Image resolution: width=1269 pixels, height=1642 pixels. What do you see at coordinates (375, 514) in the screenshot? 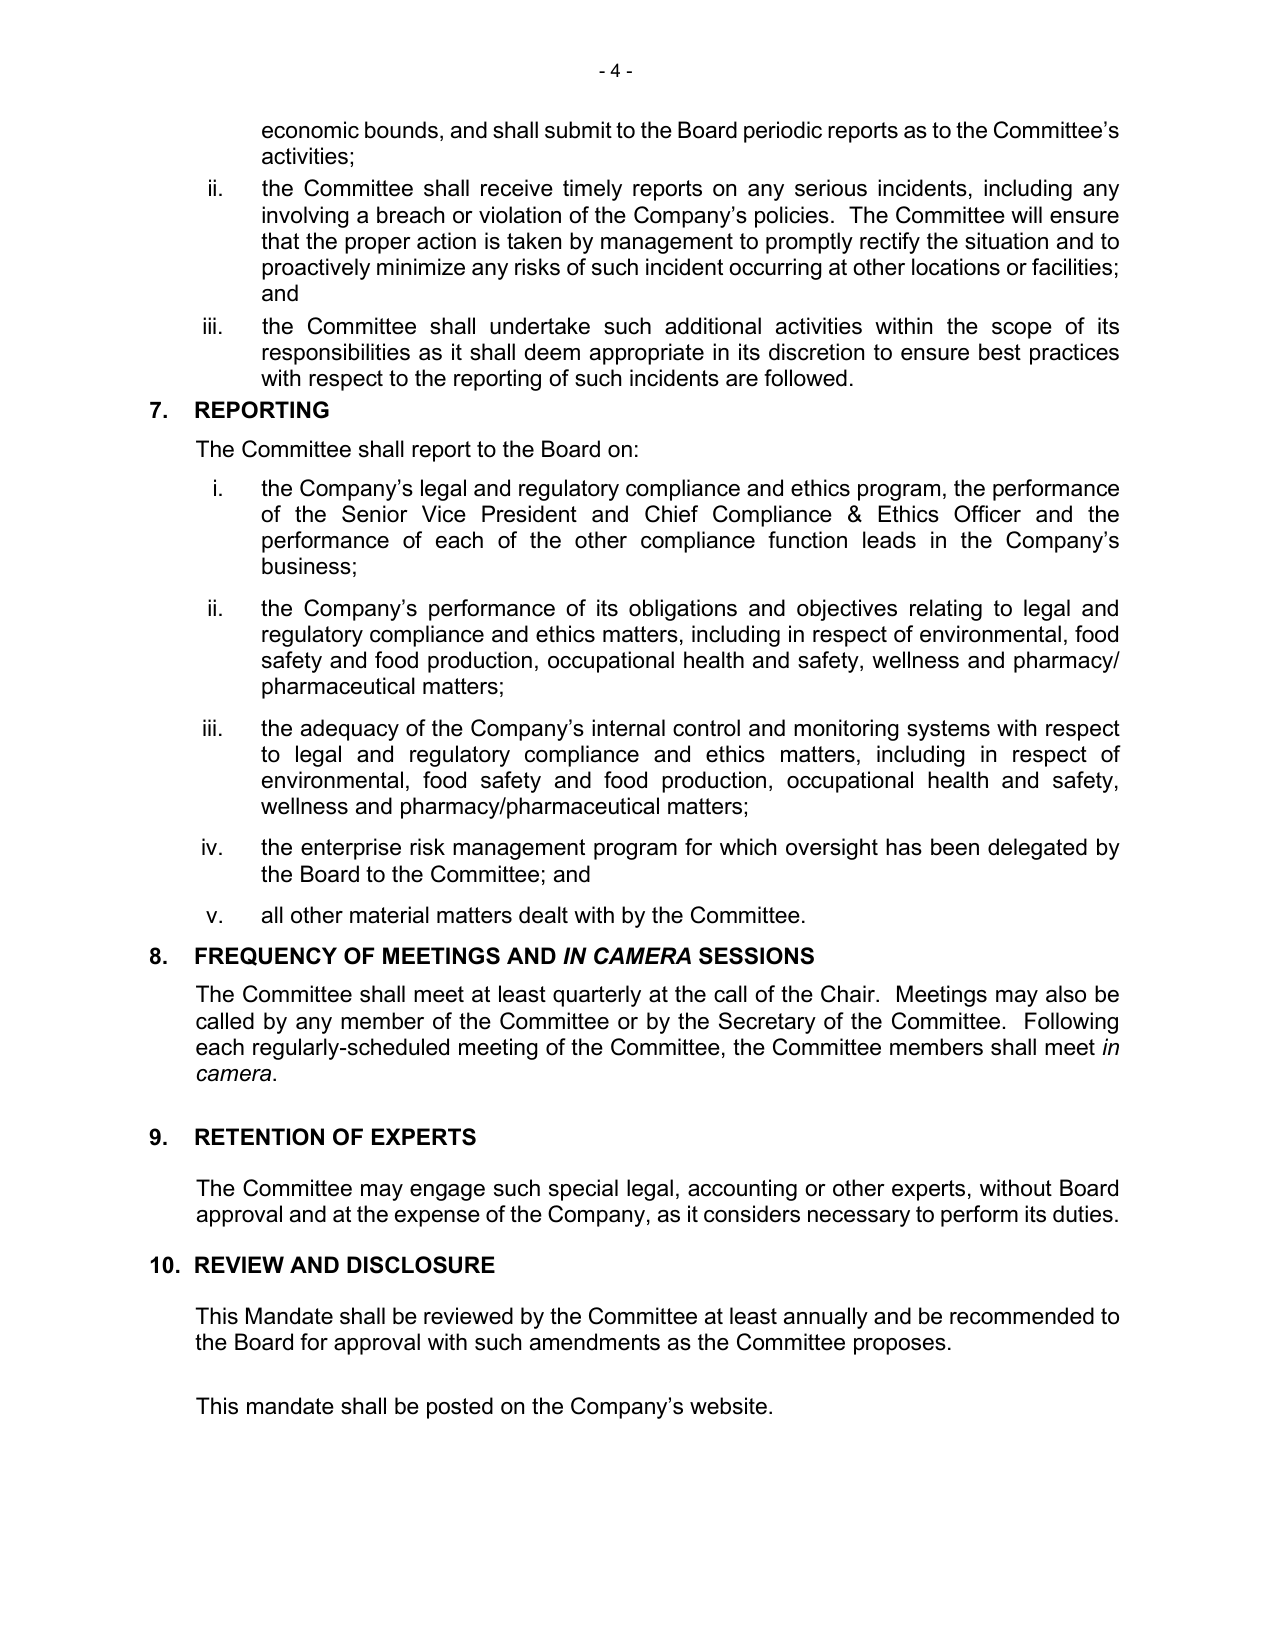
I see `Senior` at bounding box center [375, 514].
